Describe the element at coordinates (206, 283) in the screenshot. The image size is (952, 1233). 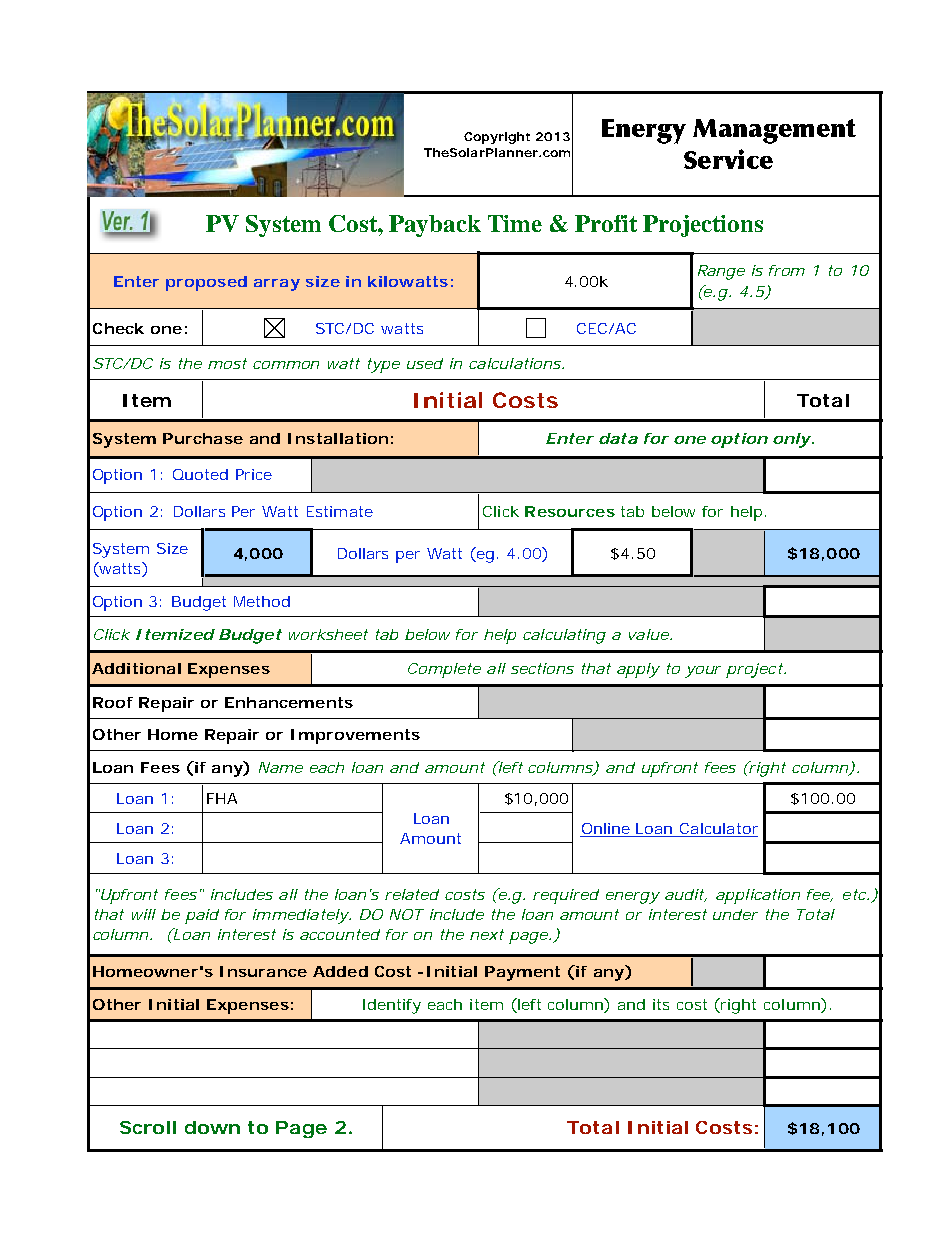
I see `proposed` at that location.
